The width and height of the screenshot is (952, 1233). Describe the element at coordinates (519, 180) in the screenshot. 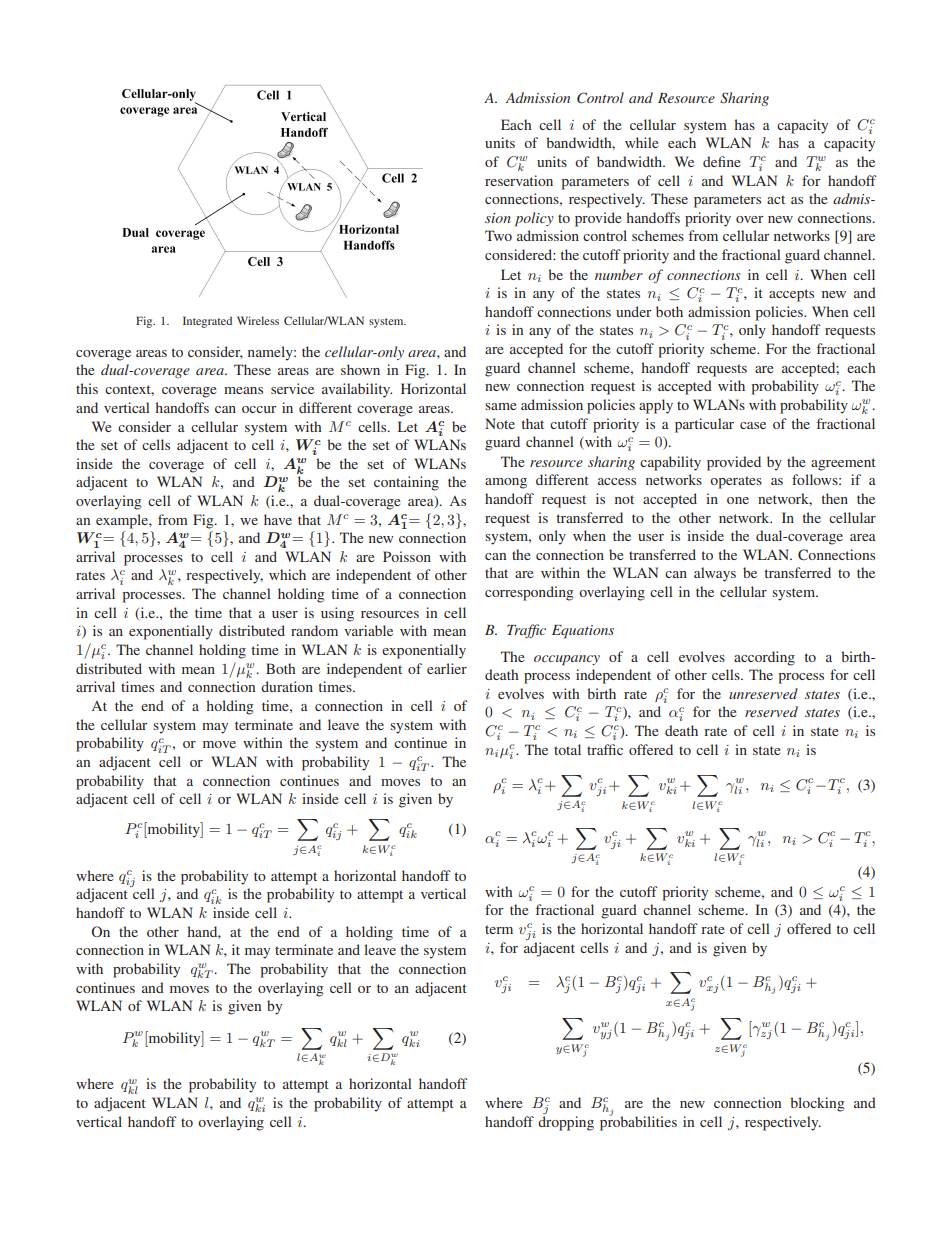

I see `reservation` at that location.
